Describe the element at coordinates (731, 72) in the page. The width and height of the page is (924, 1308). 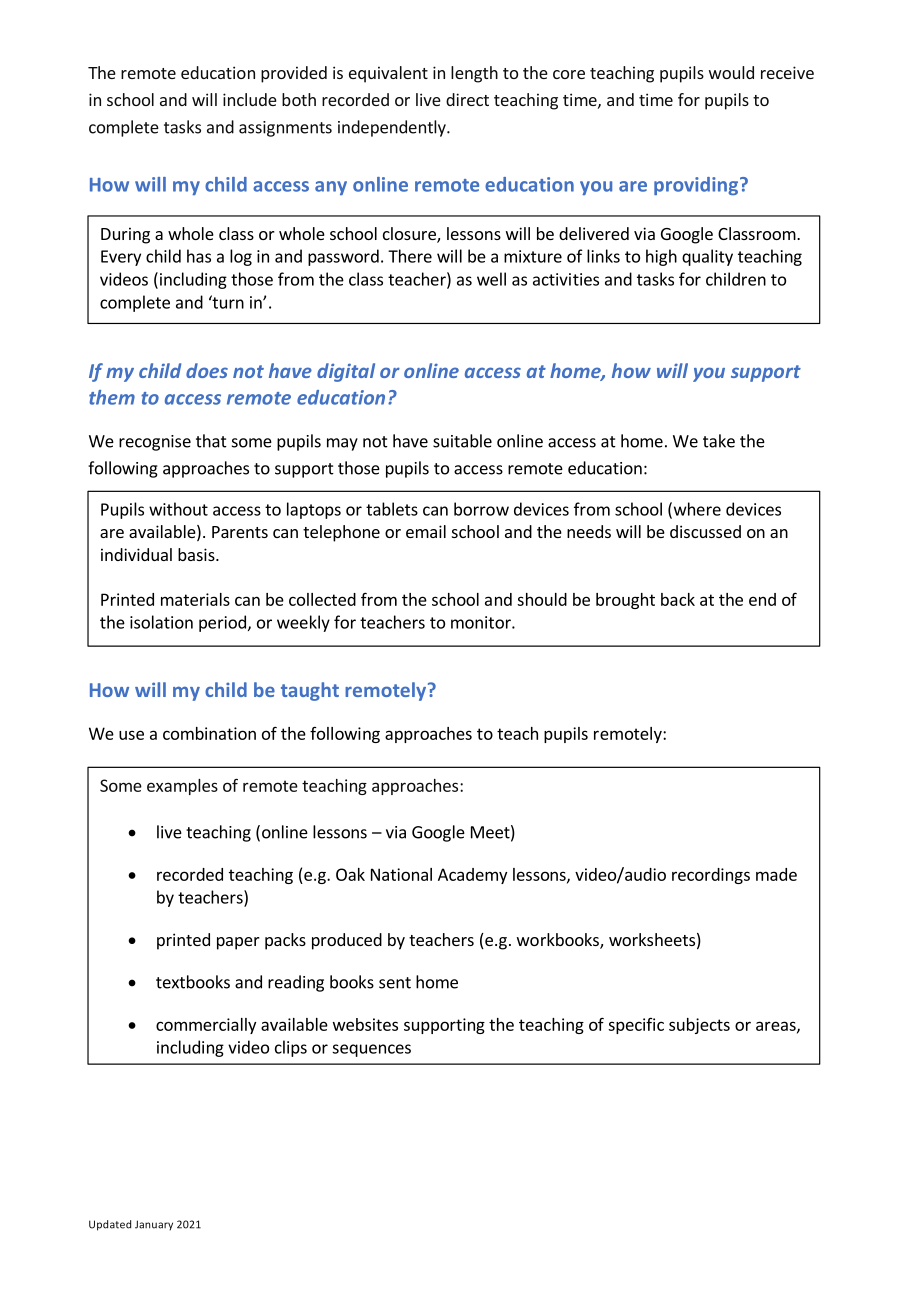
I see `would` at that location.
